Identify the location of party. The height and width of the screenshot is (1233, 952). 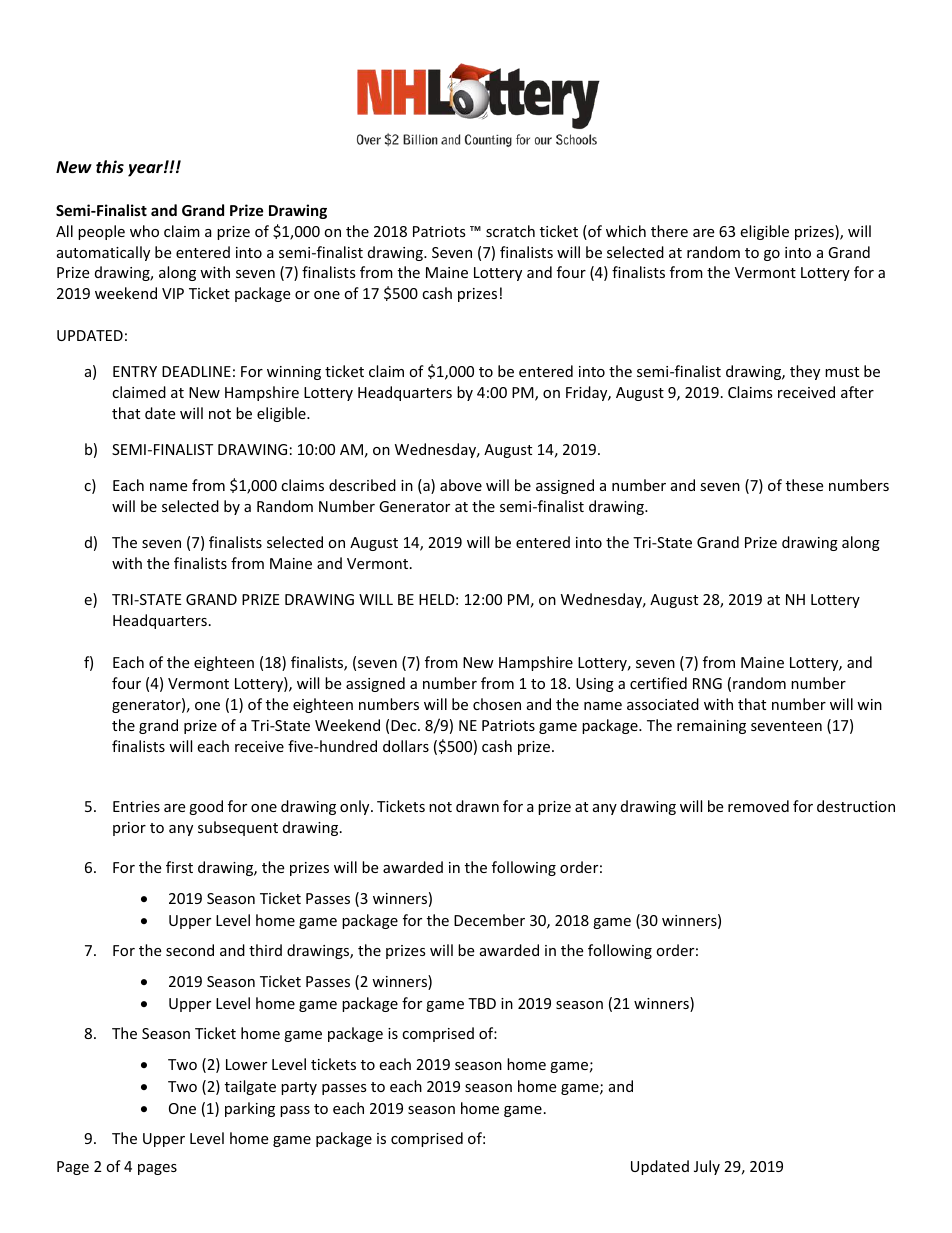
(299, 1088).
